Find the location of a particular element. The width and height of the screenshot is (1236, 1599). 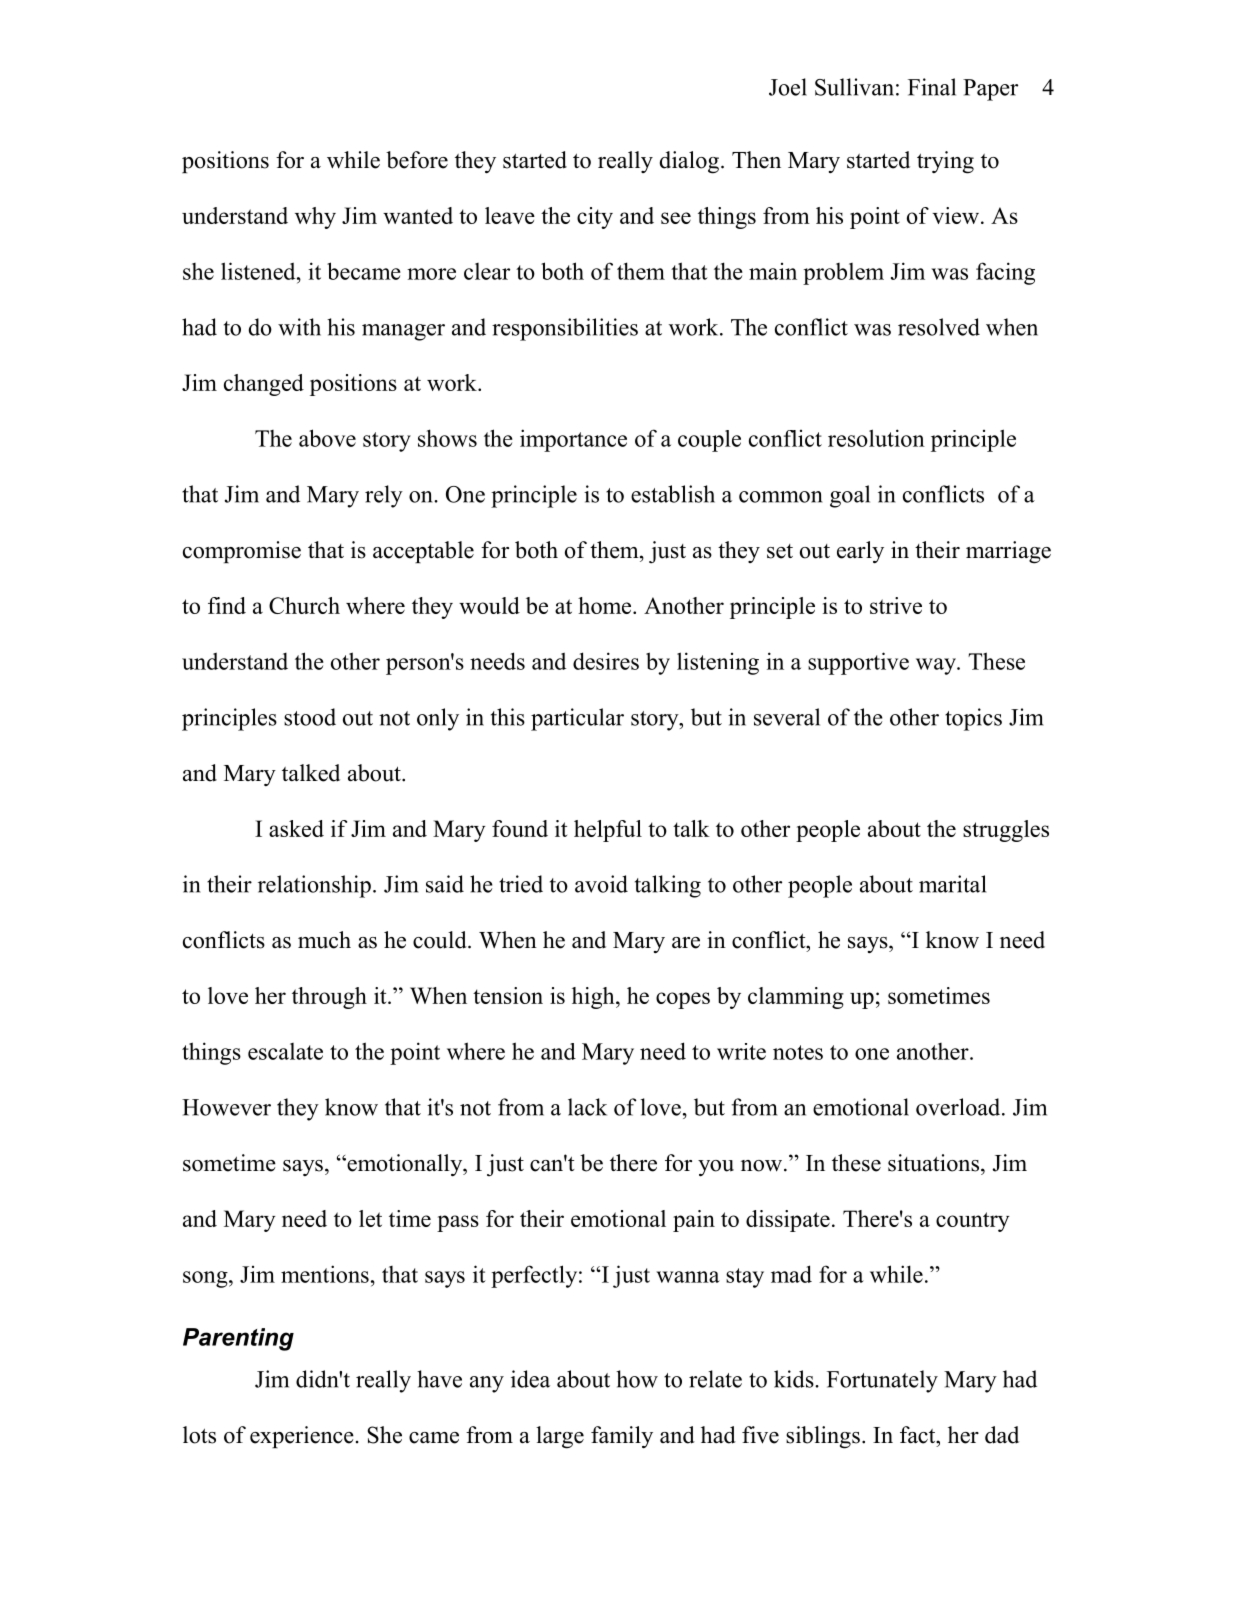

lack is located at coordinates (587, 1107).
